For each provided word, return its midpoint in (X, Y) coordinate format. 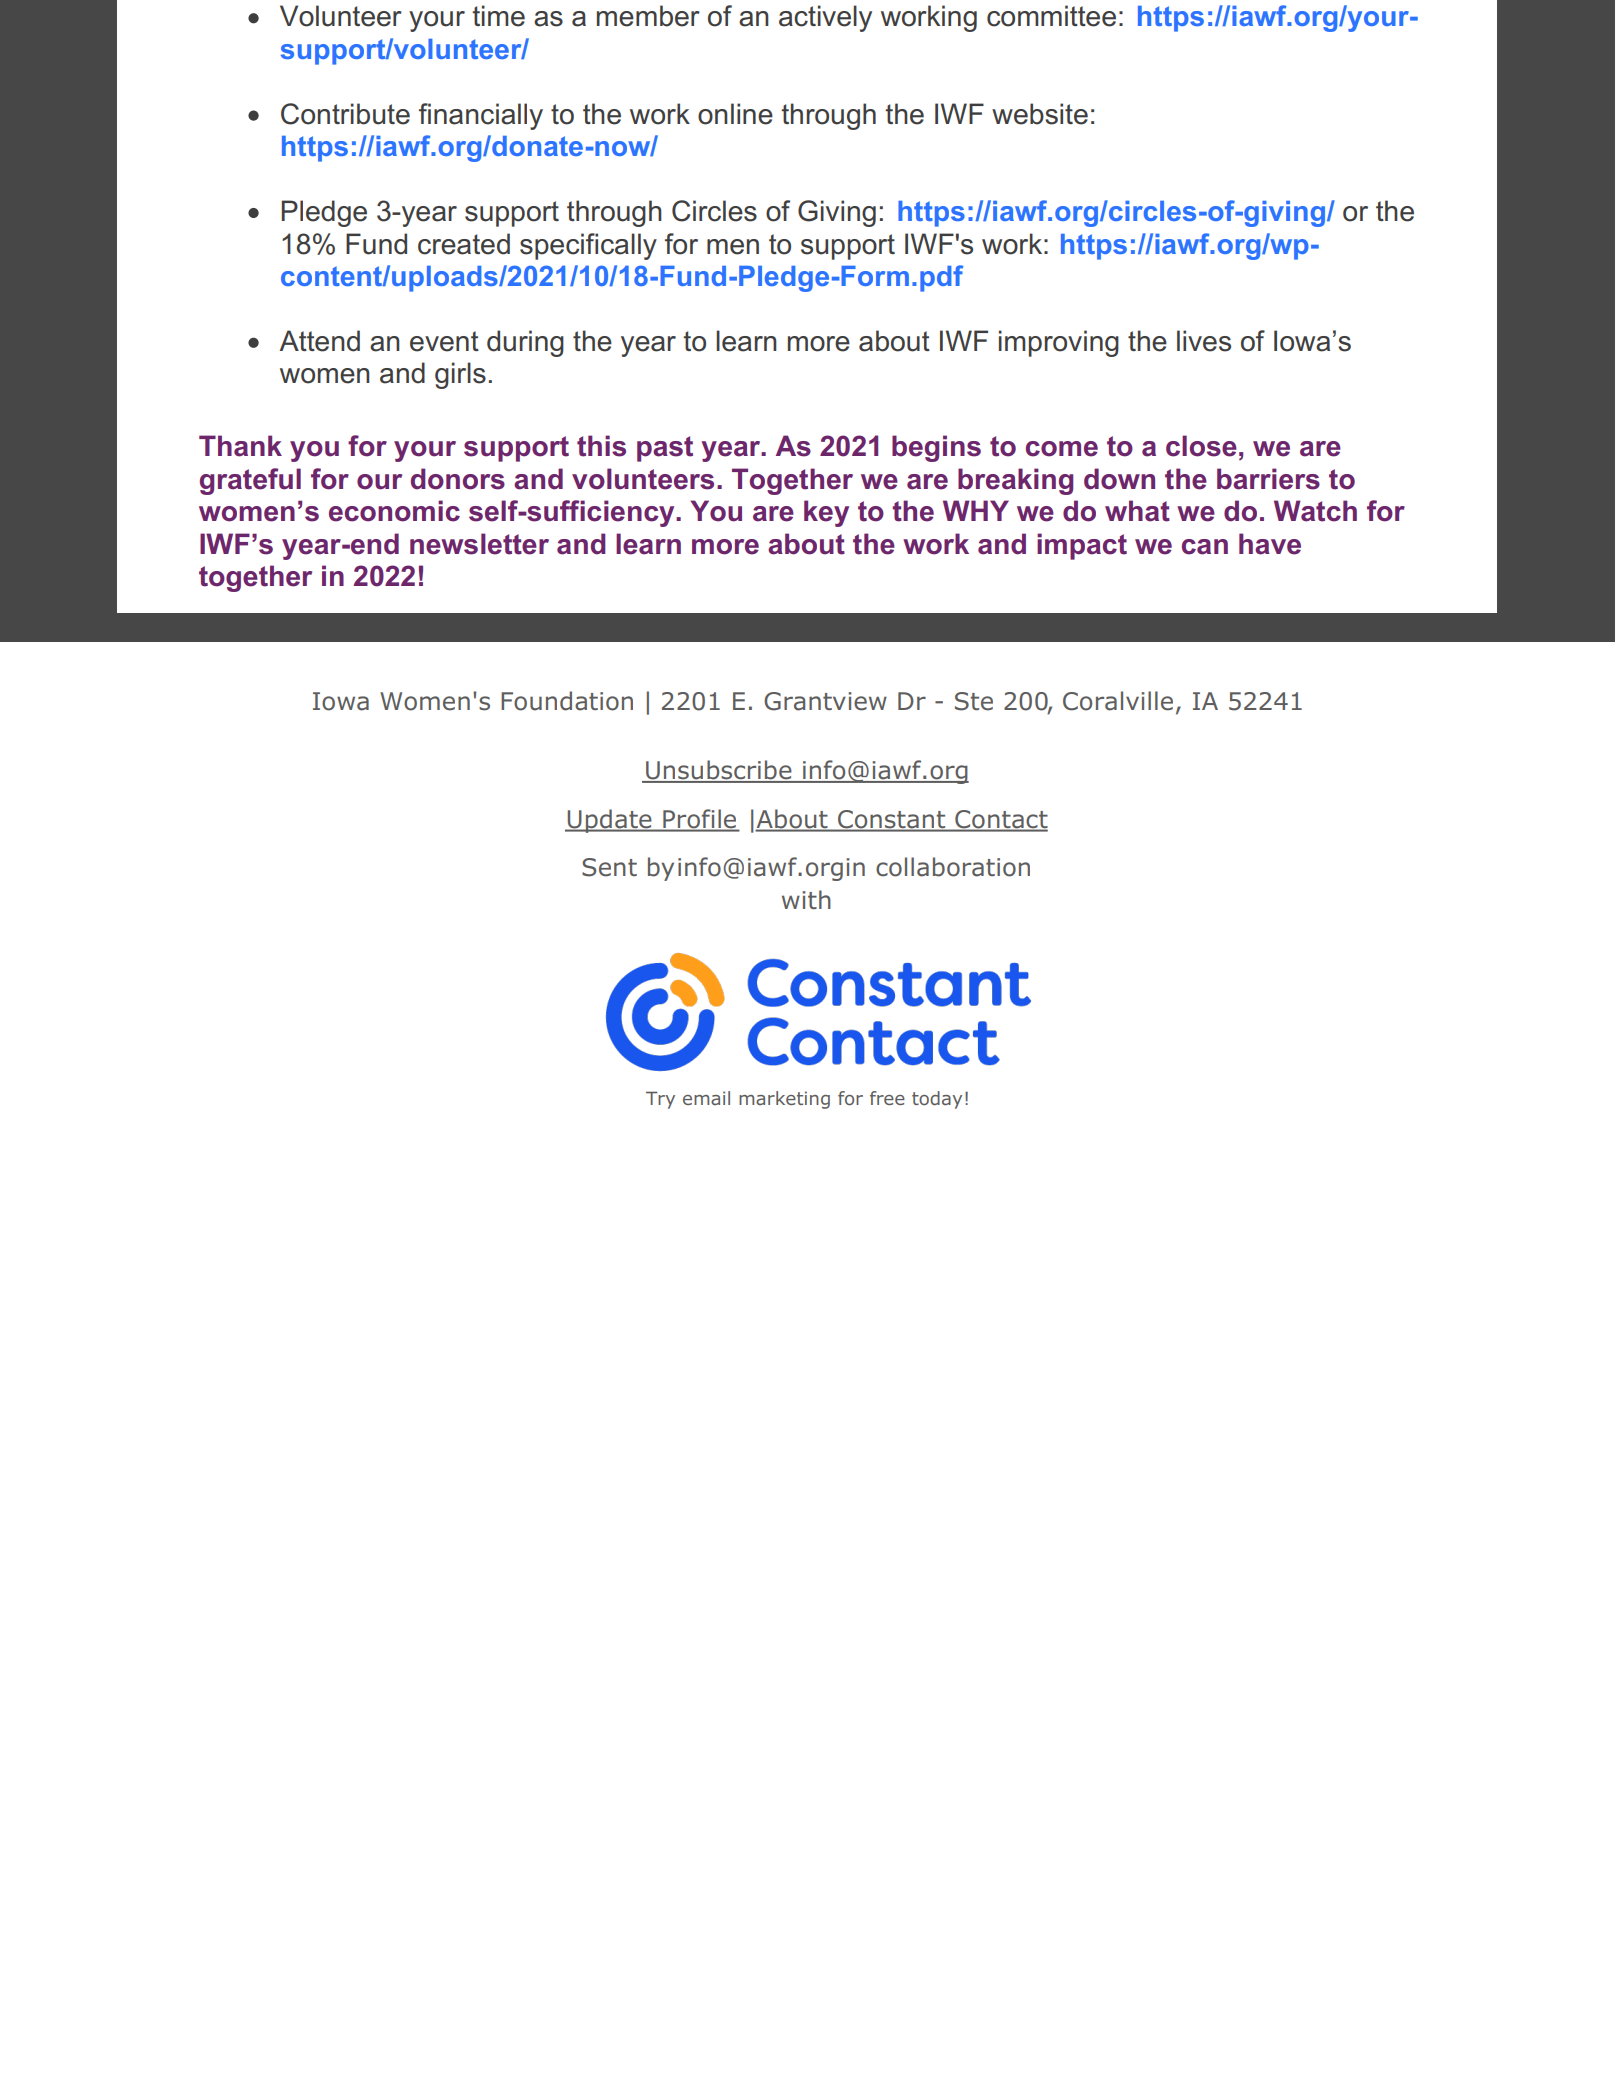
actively (825, 18)
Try (660, 1100)
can (1205, 547)
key (826, 513)
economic (394, 511)
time (498, 16)
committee (1051, 16)
